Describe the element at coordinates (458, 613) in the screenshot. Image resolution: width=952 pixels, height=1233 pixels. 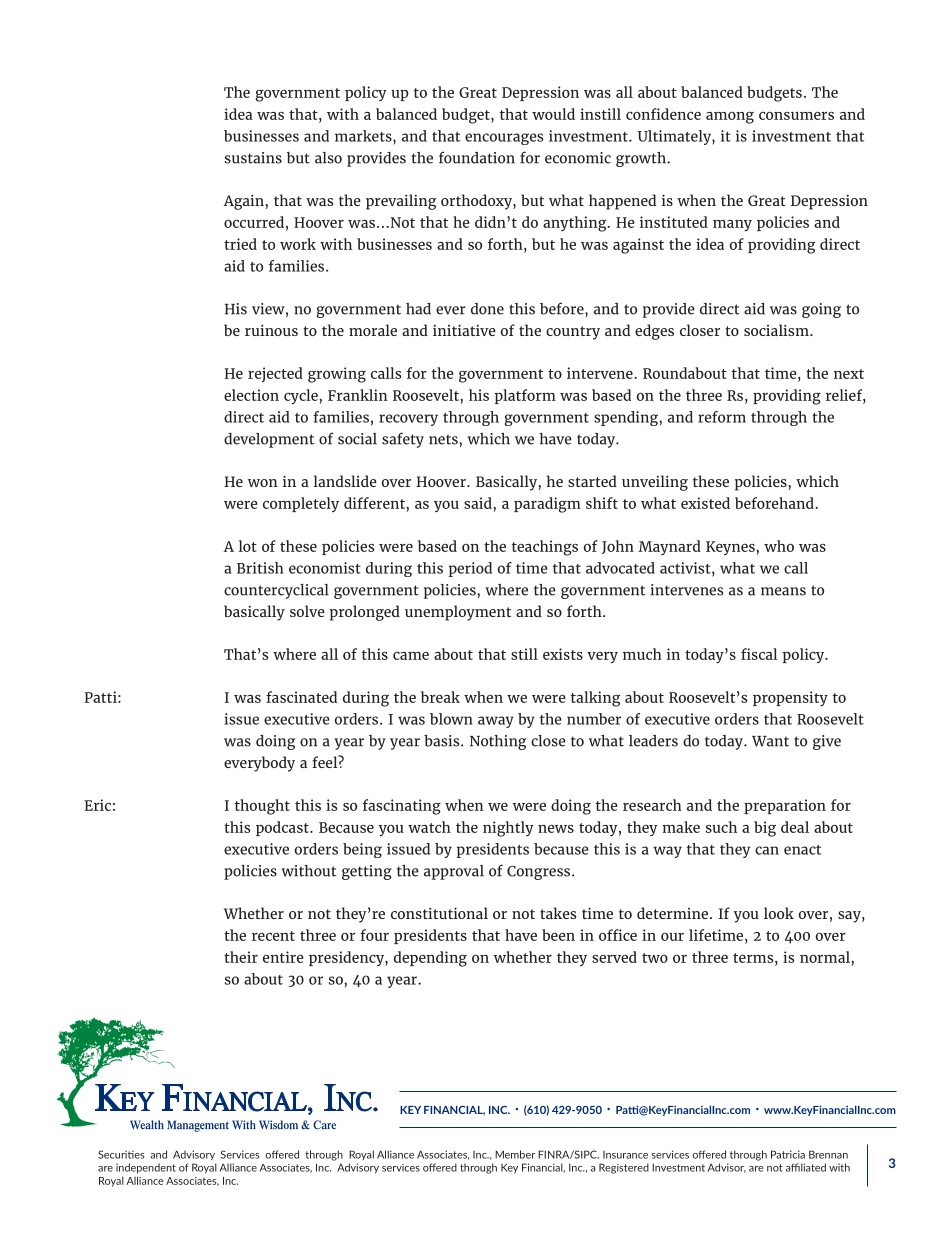
I see `unemployment` at that location.
